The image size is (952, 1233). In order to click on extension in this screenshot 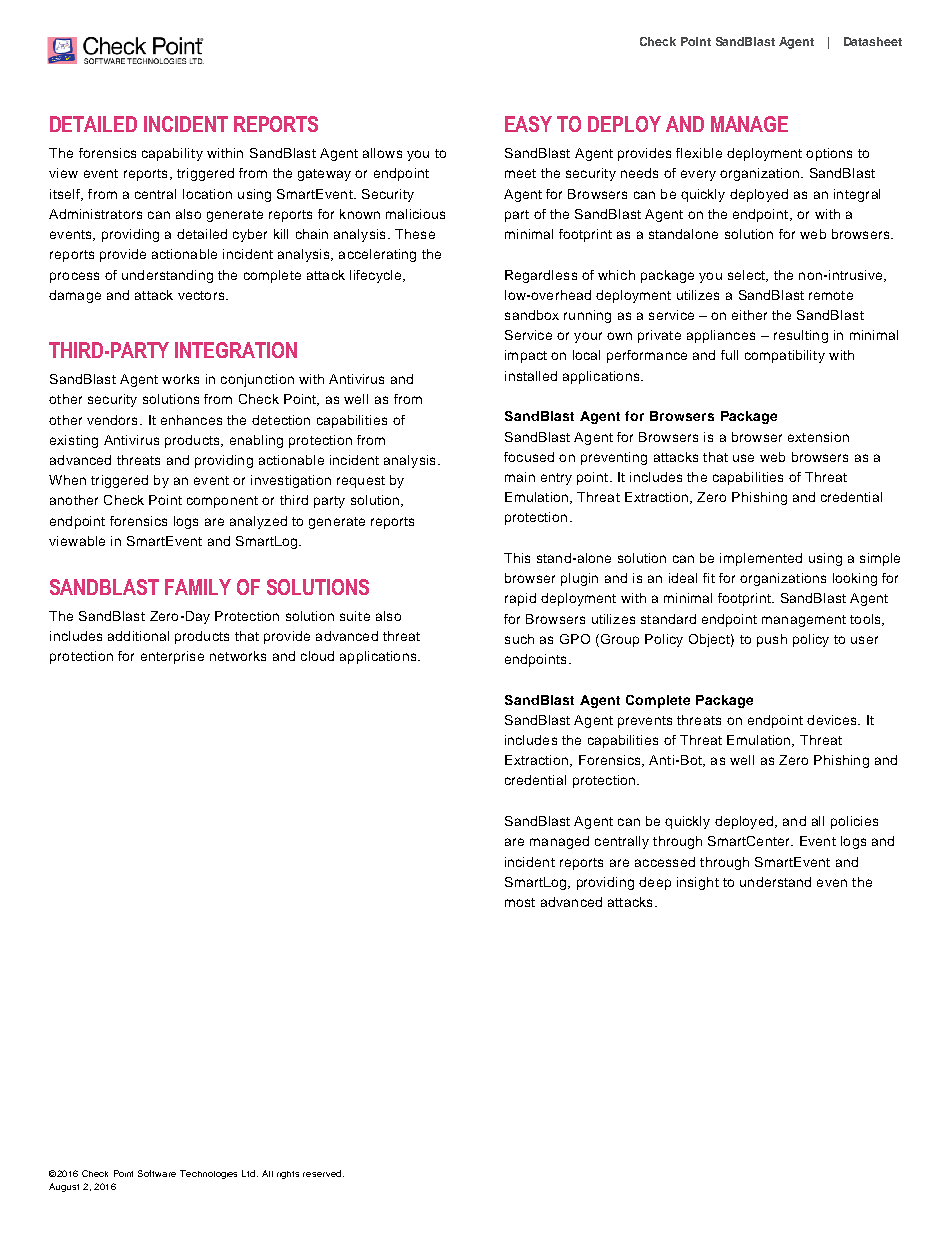, I will do `click(818, 437)`.
